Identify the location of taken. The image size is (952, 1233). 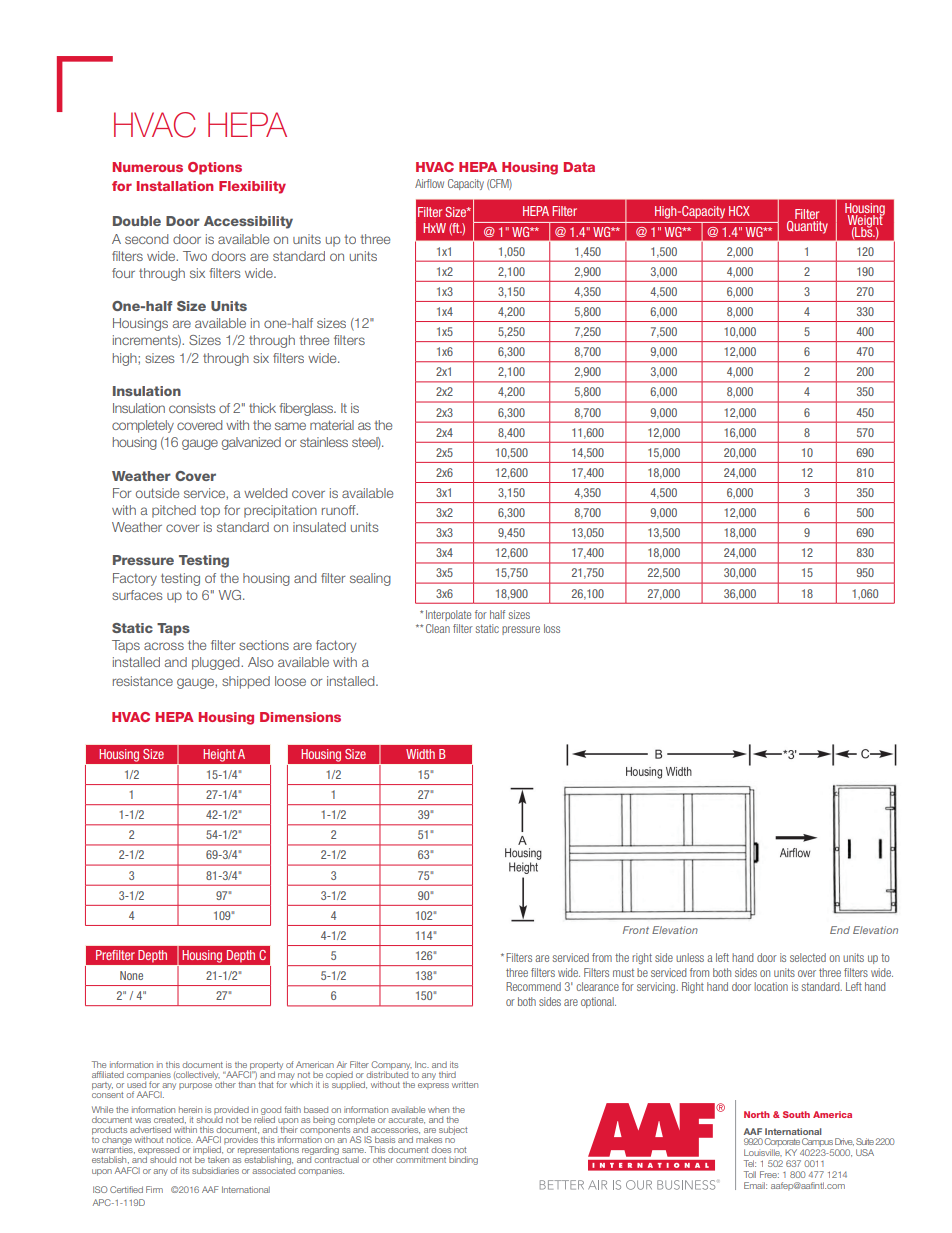
(218, 1159).
